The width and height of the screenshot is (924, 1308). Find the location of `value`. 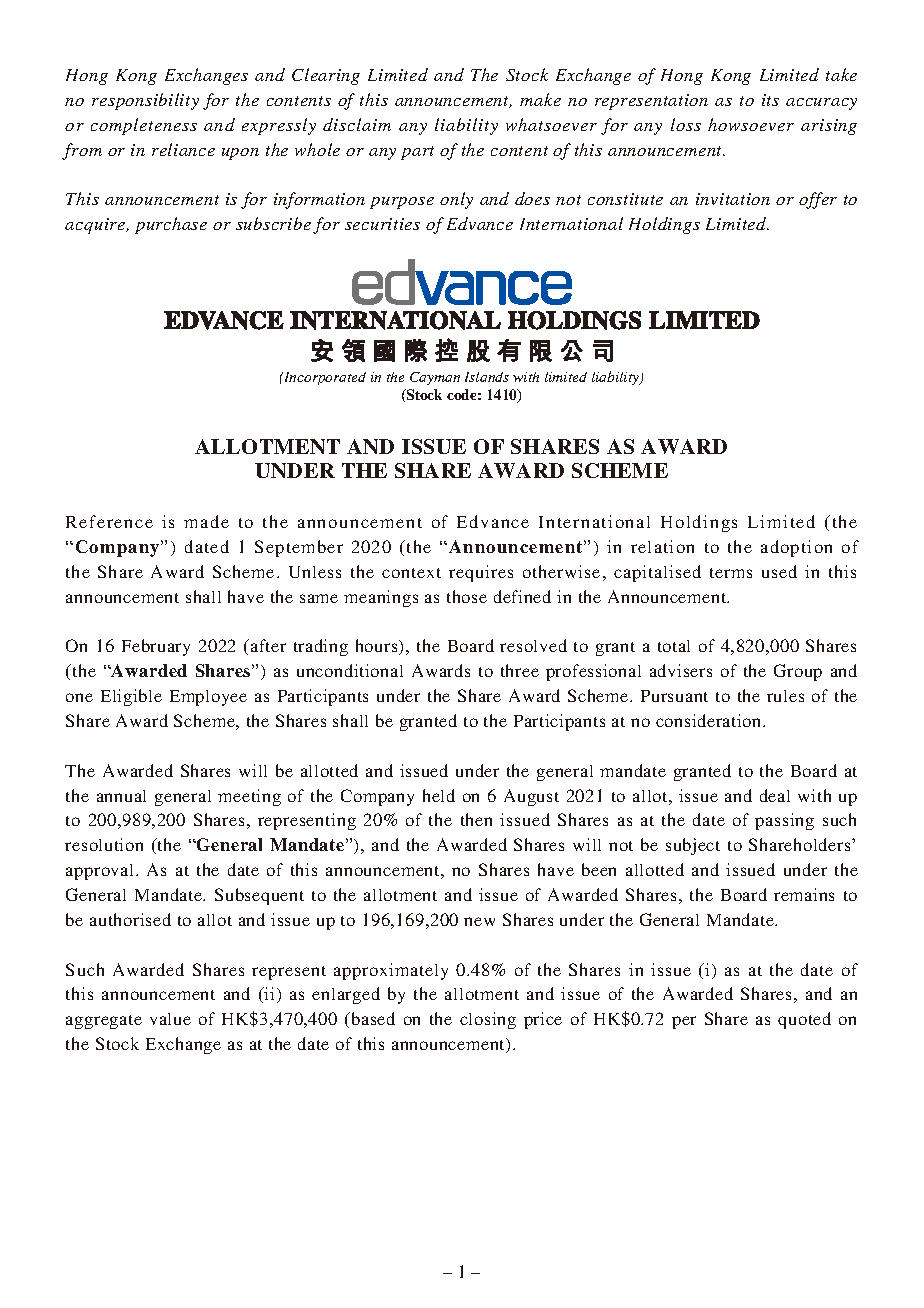

value is located at coordinates (170, 1019).
